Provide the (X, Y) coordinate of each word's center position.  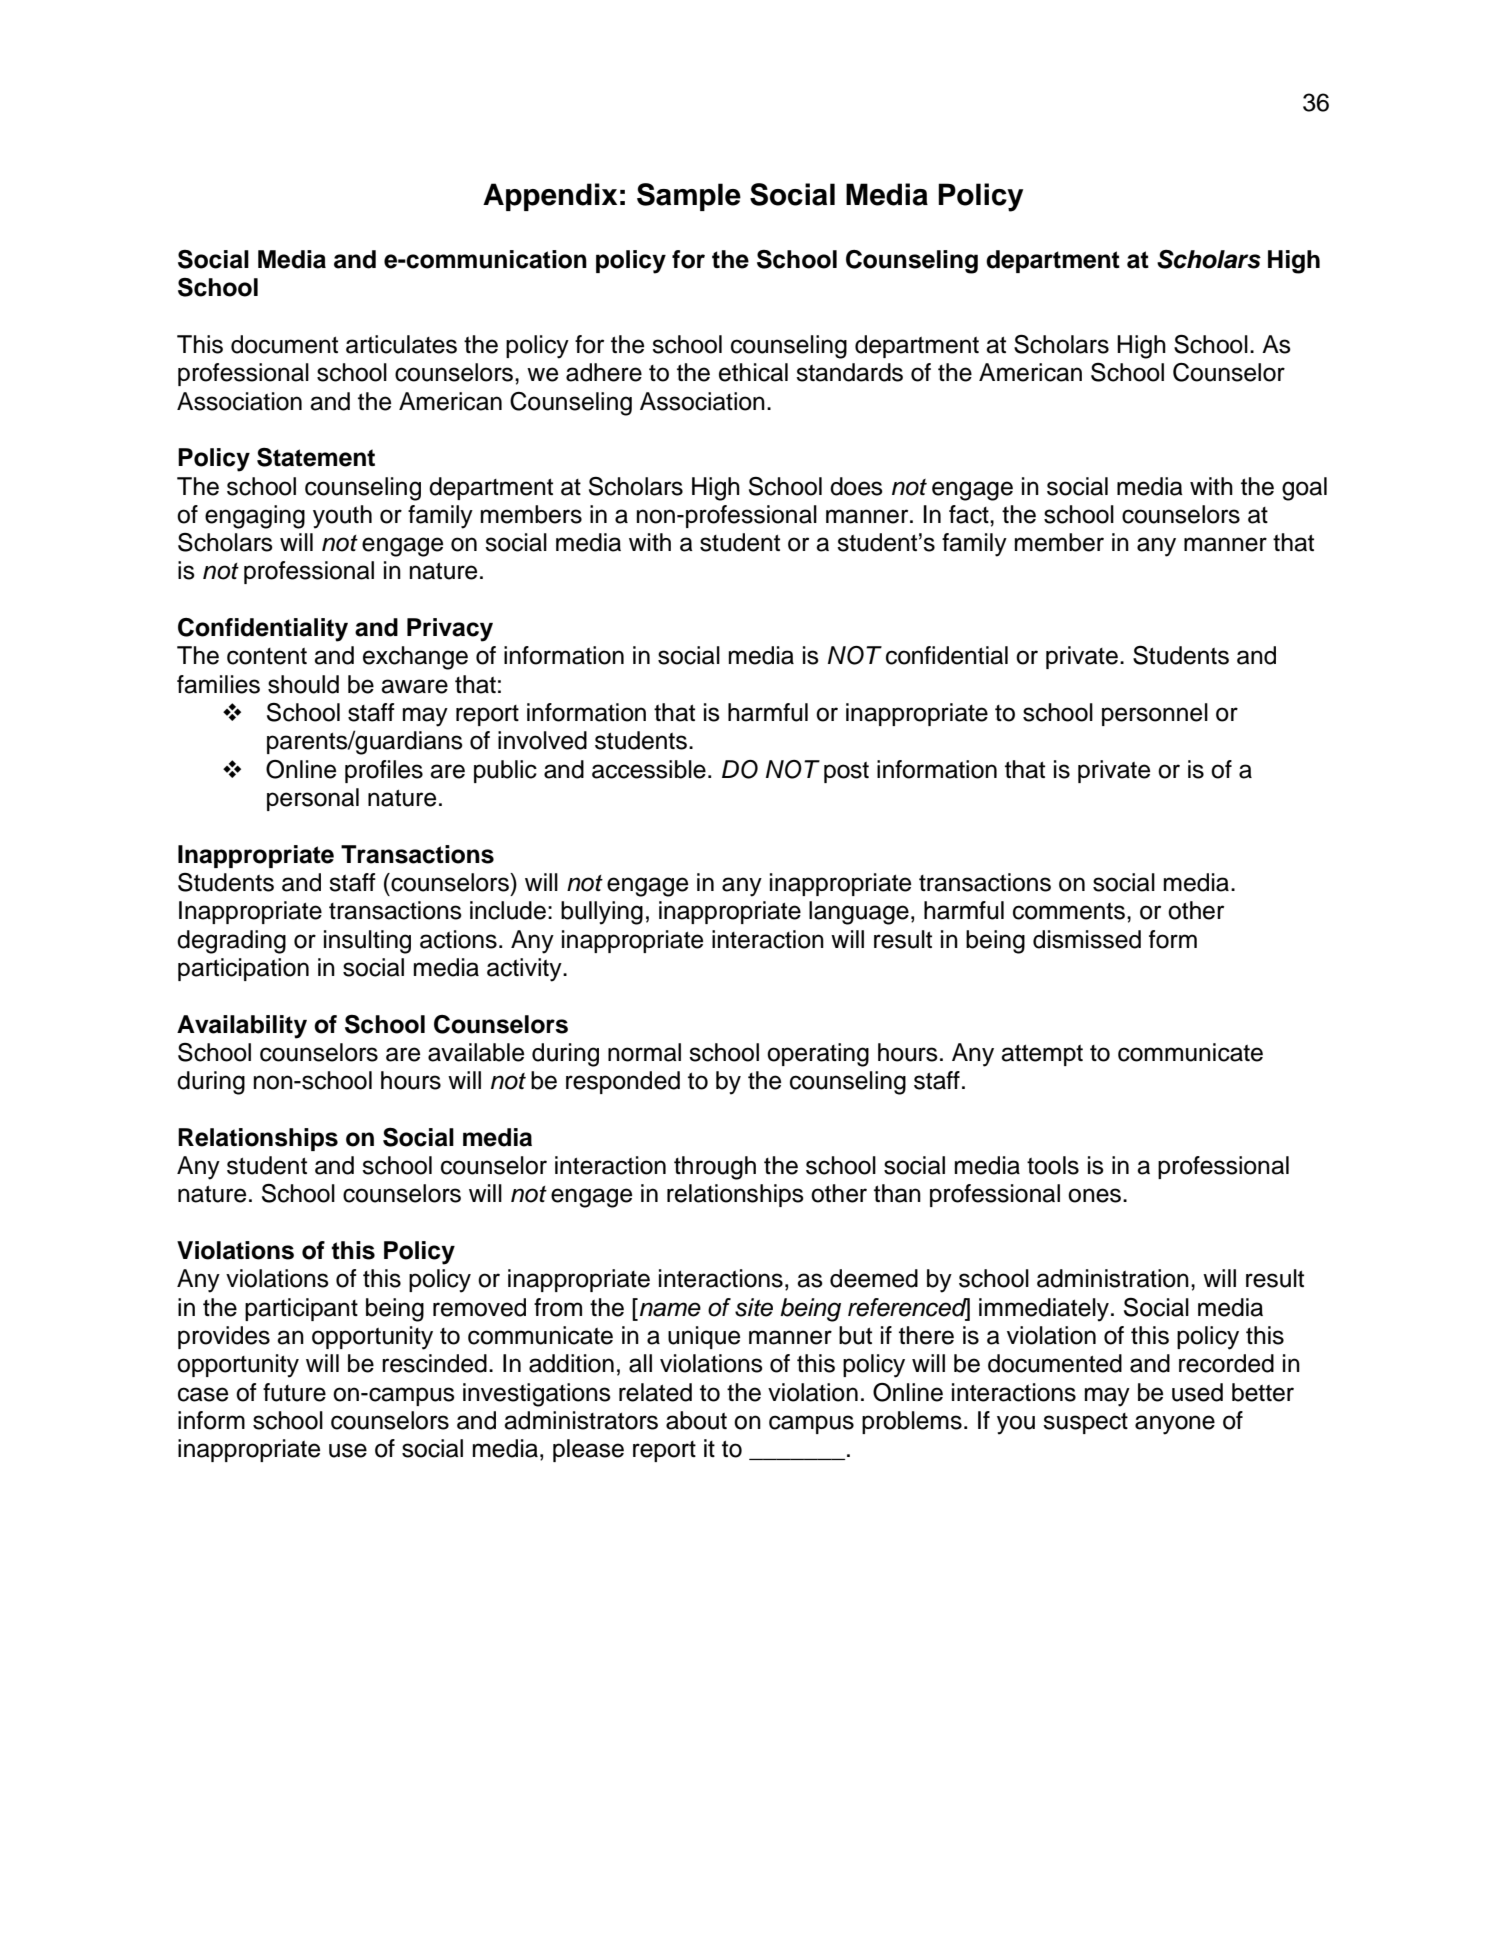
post (846, 772)
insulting (367, 942)
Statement (316, 457)
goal (1304, 489)
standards (849, 372)
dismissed (1087, 939)
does (856, 486)
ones (1094, 1195)
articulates (401, 344)
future (294, 1392)
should (303, 684)
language (859, 913)
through (715, 1168)
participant (301, 1309)
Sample (689, 197)
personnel (1155, 714)
